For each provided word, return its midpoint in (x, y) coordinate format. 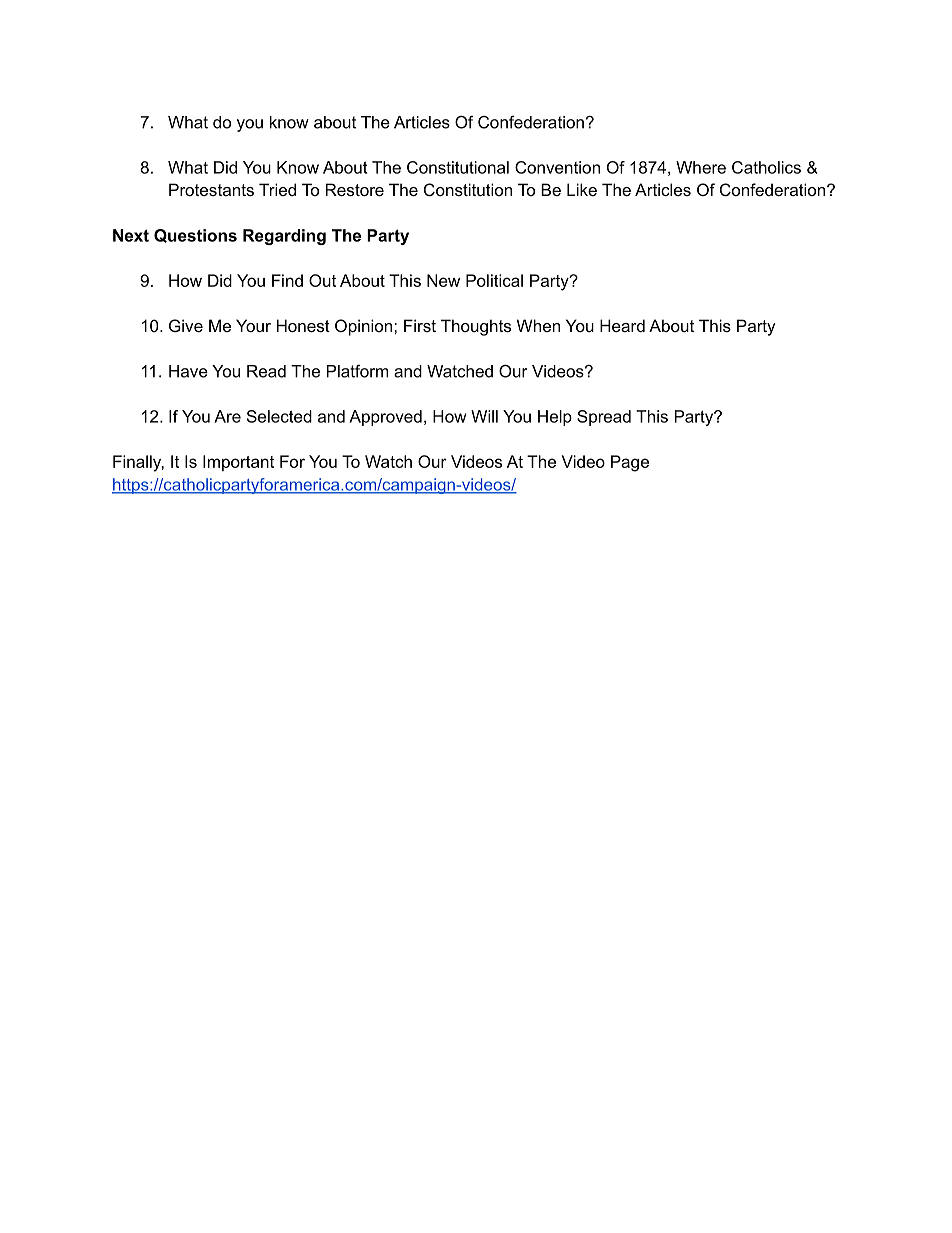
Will (484, 416)
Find (287, 280)
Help (555, 418)
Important (238, 463)
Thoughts (476, 327)
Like (582, 189)
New (443, 280)
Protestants (211, 189)
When (538, 325)
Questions (195, 236)
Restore (355, 189)
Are (227, 416)
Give (186, 325)
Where (701, 167)
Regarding (284, 237)
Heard (622, 325)
